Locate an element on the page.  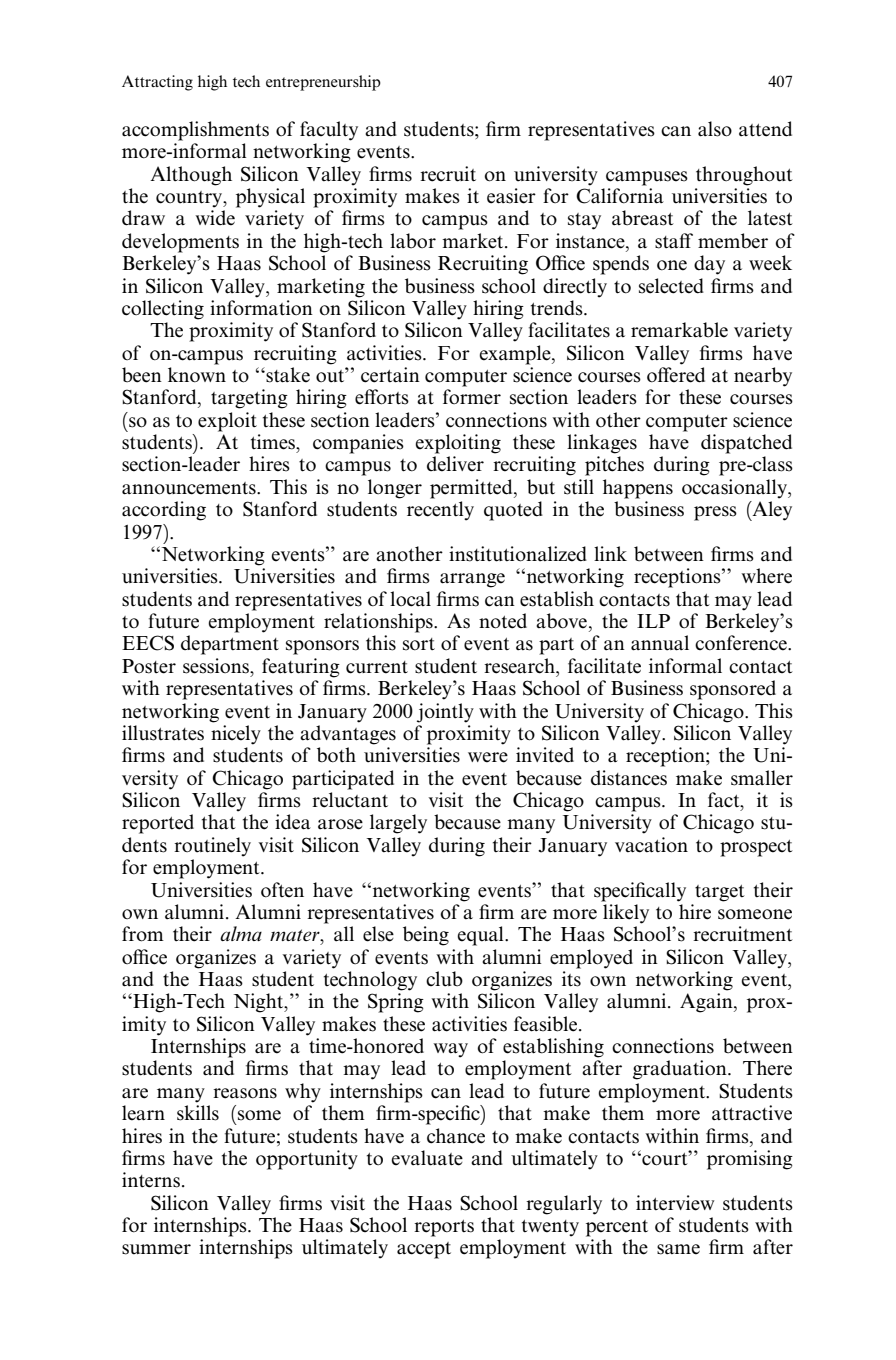
remarkable is located at coordinates (679, 330).
